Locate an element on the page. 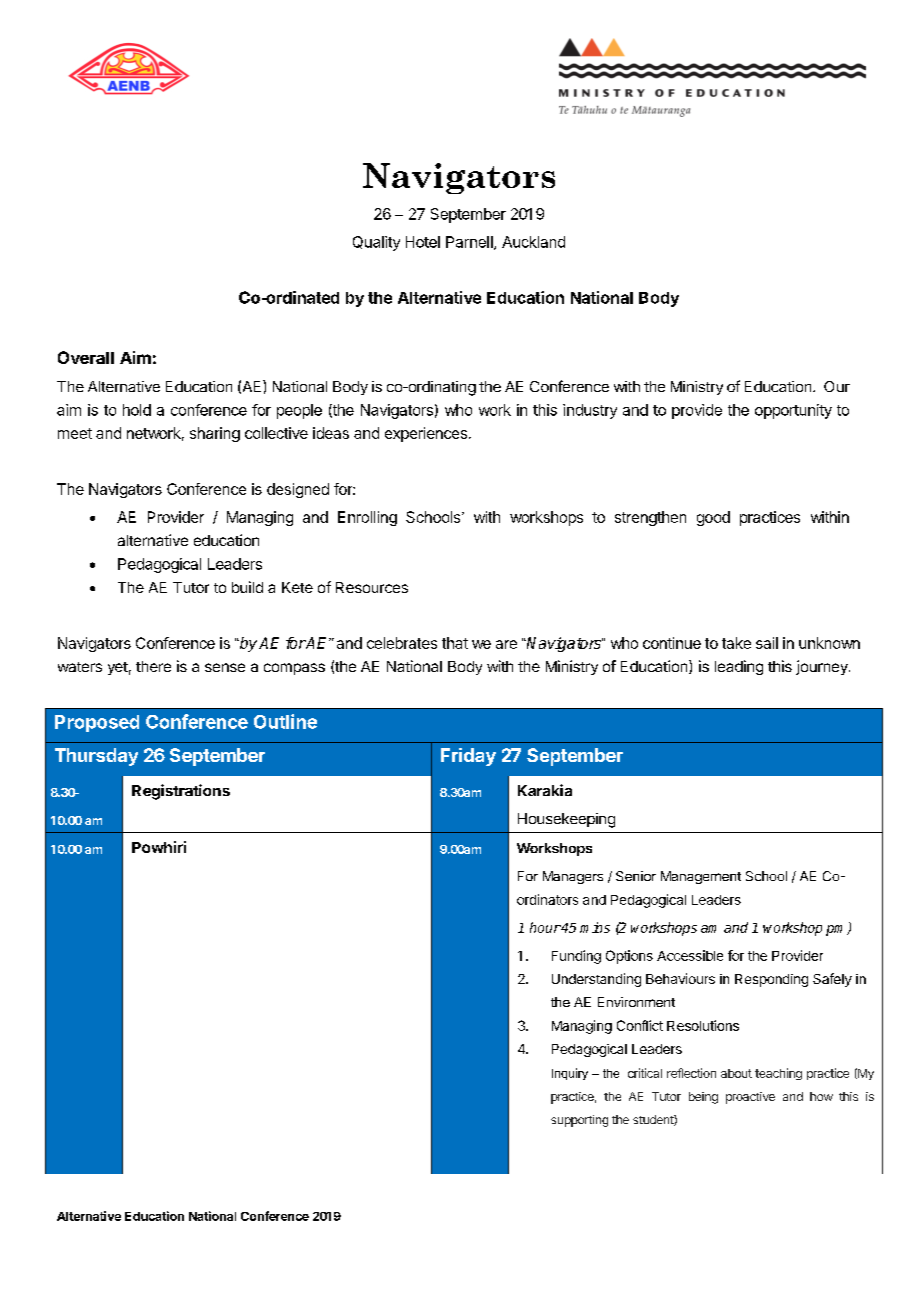 The height and width of the document is (1309, 924). supporting is located at coordinates (579, 1121).
